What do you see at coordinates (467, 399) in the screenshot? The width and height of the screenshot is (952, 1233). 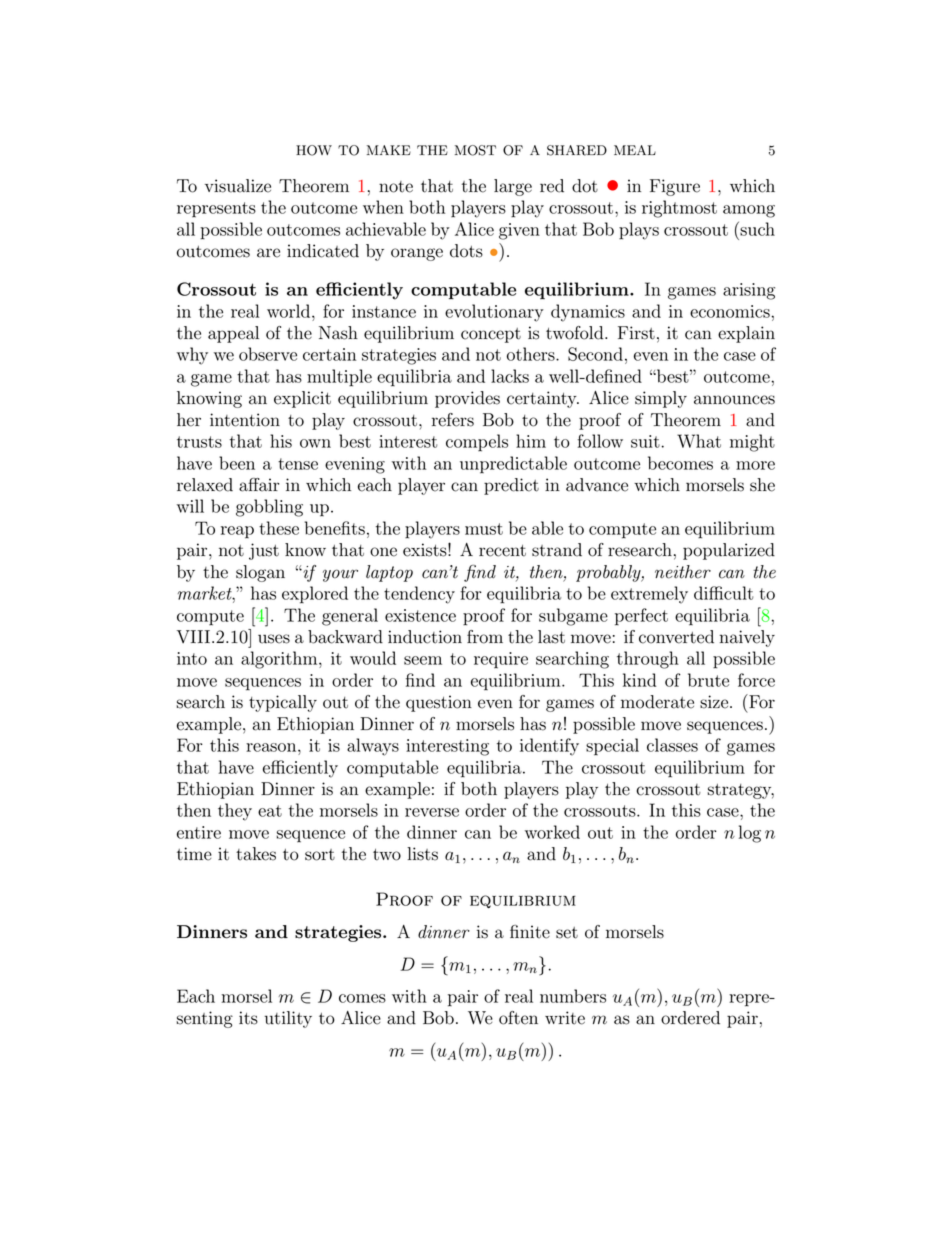 I see `provides` at bounding box center [467, 399].
